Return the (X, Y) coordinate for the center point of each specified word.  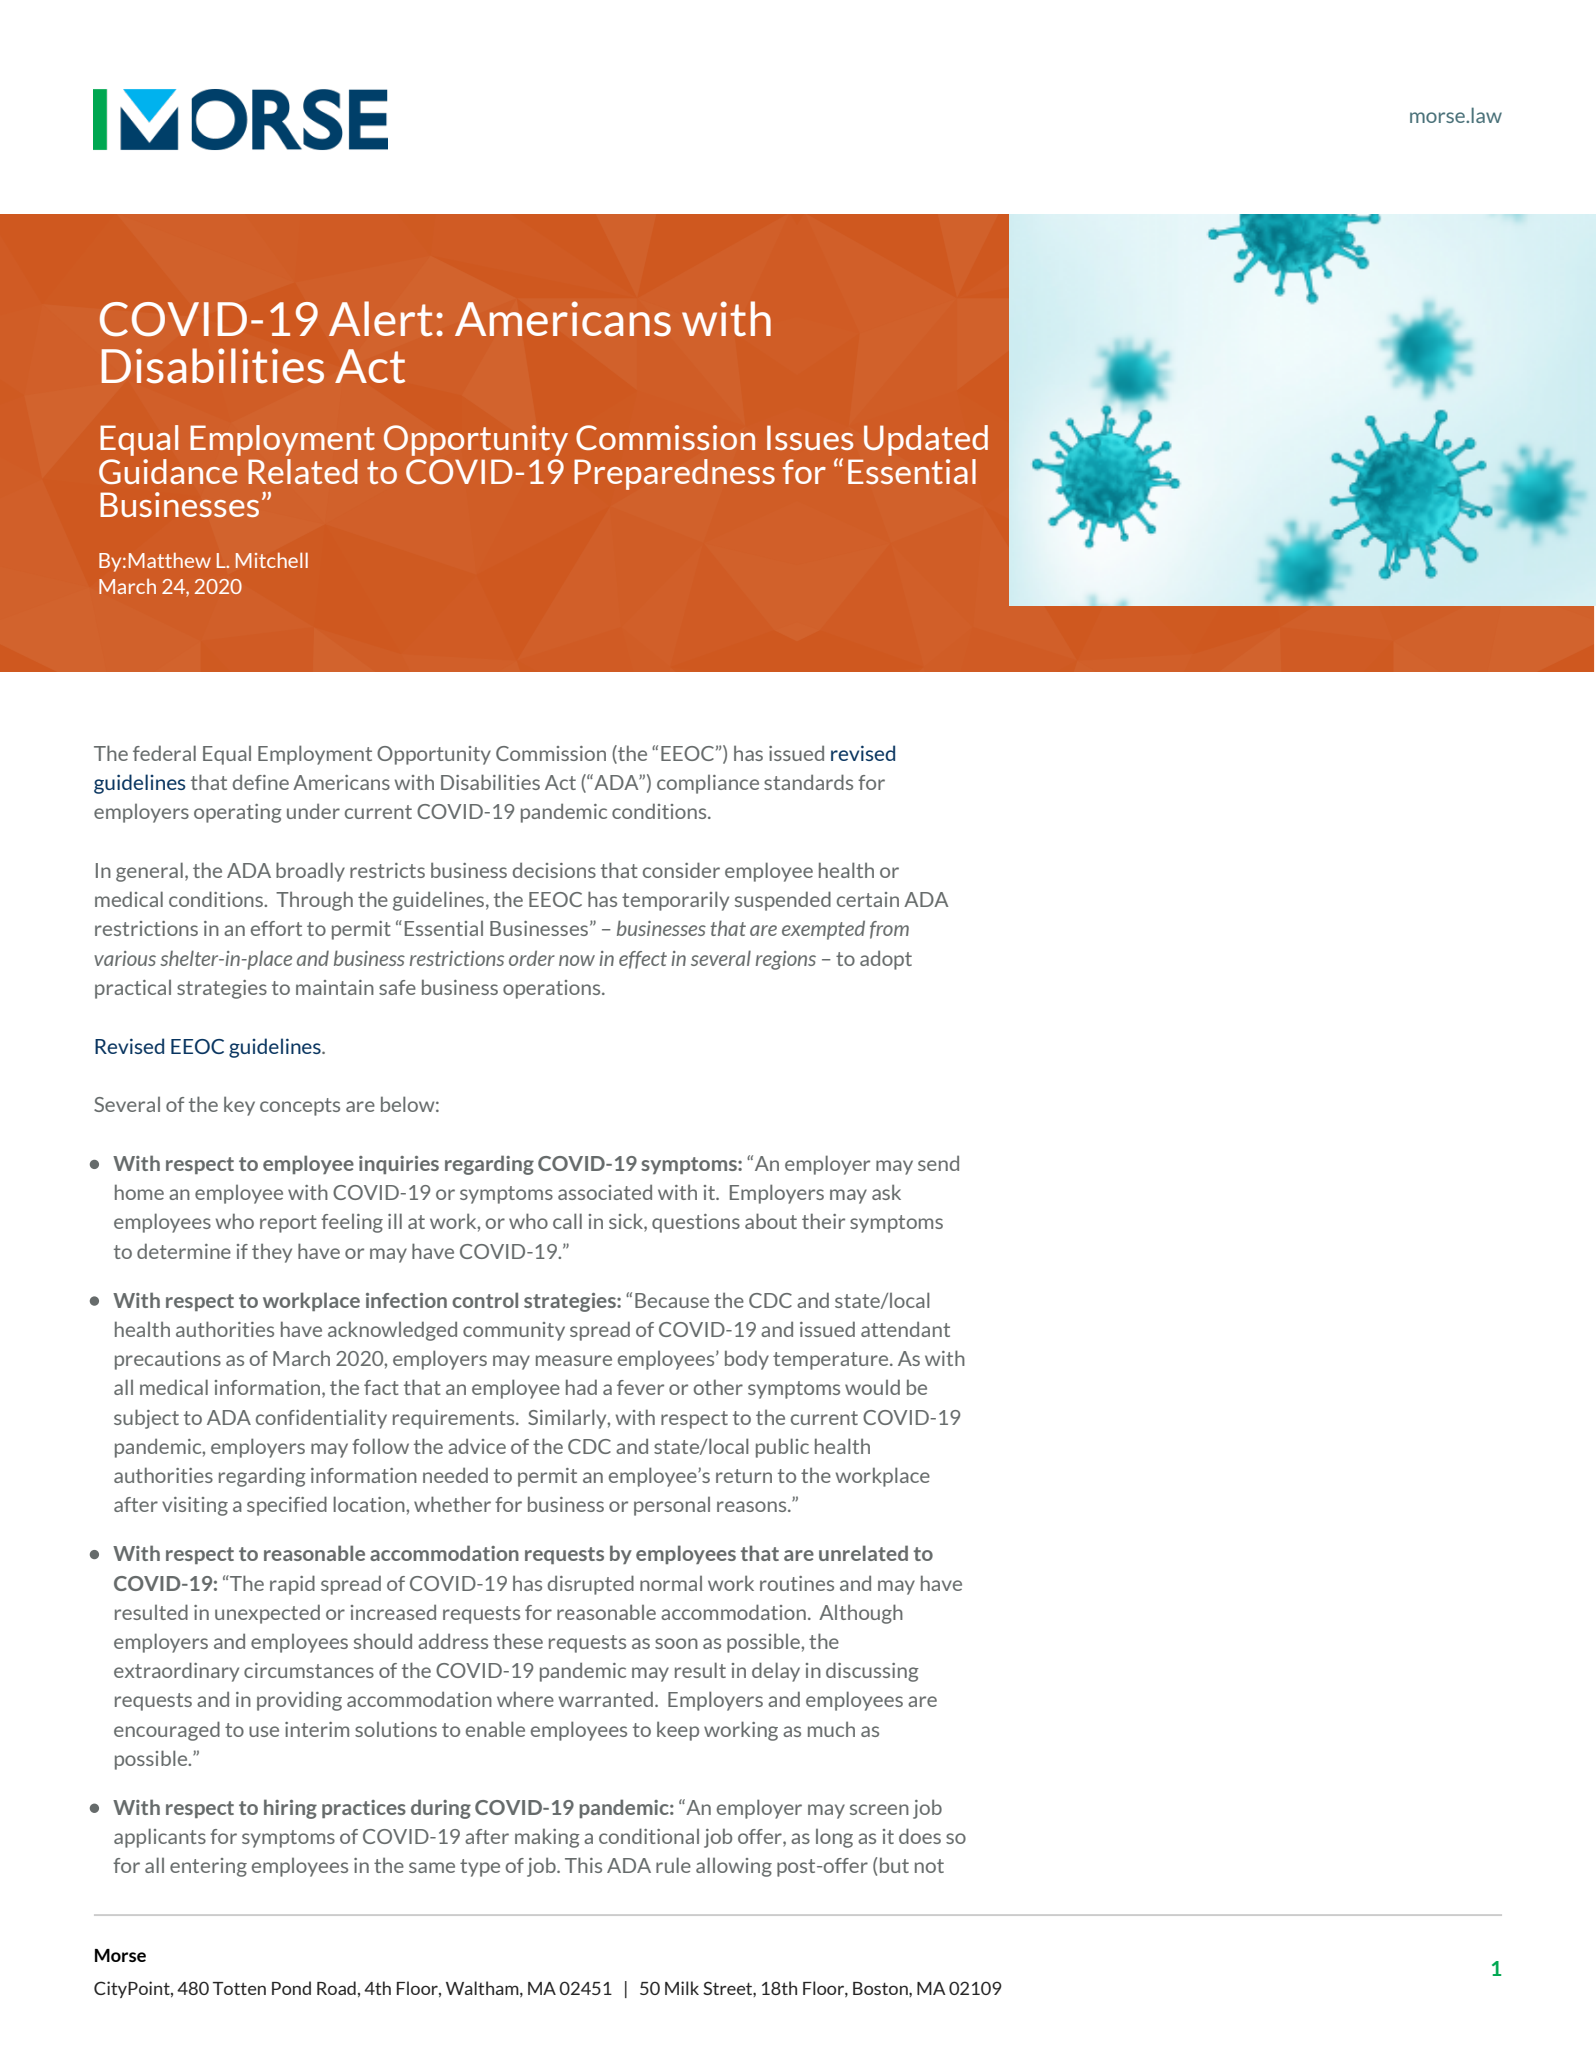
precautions (168, 1360)
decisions (554, 870)
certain (868, 899)
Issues (810, 437)
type (480, 1868)
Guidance (168, 471)
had (581, 1387)
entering (208, 1867)
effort (276, 928)
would (872, 1387)
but (894, 1865)
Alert (381, 318)
